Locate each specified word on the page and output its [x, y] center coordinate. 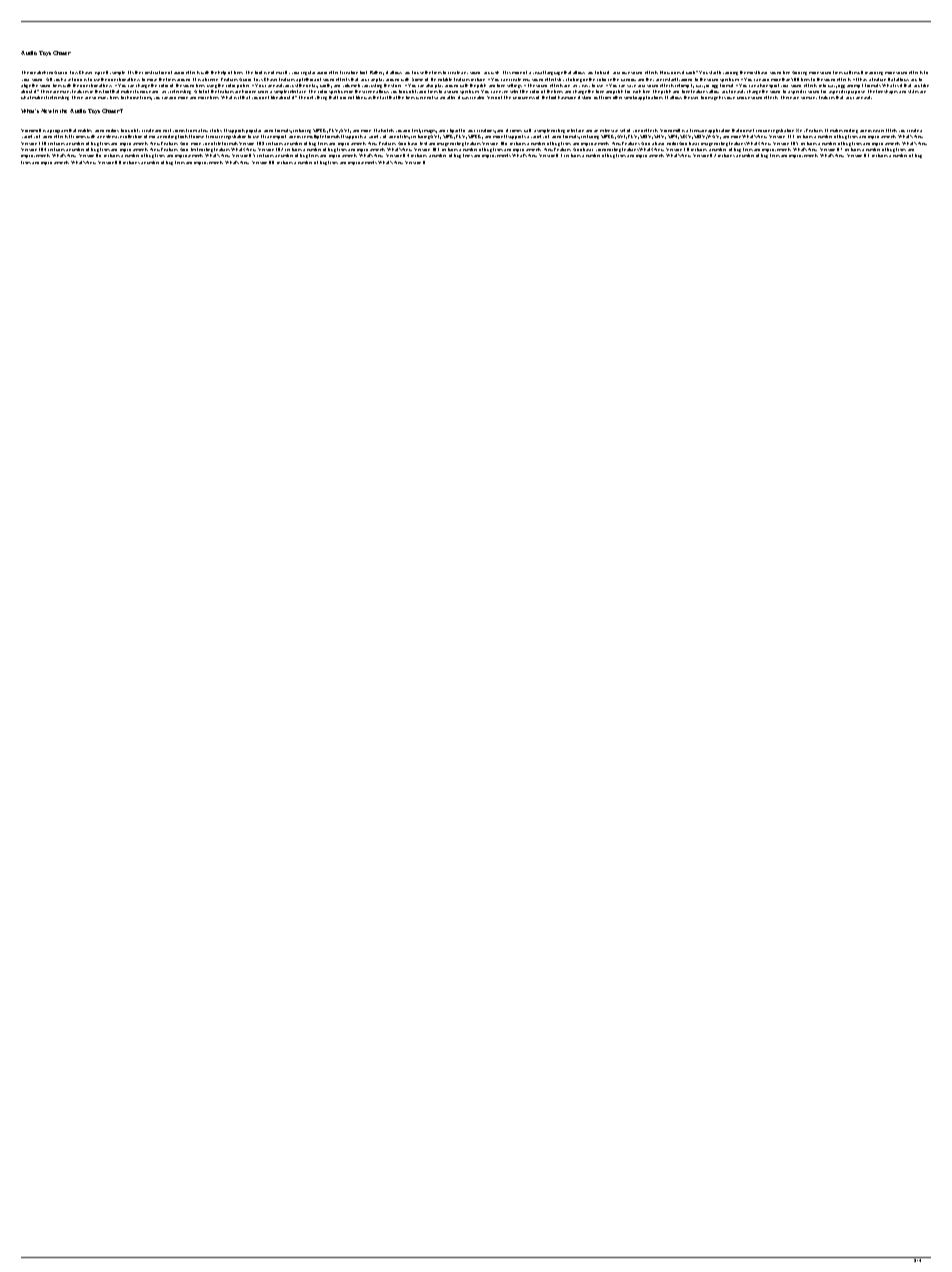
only [311, 97]
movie [155, 137]
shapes [891, 92]
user [694, 98]
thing [322, 98]
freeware [699, 130]
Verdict [494, 97]
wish [495, 72]
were [421, 98]
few [204, 130]
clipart [453, 132]
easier [878, 131]
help [222, 73]
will [847, 72]
